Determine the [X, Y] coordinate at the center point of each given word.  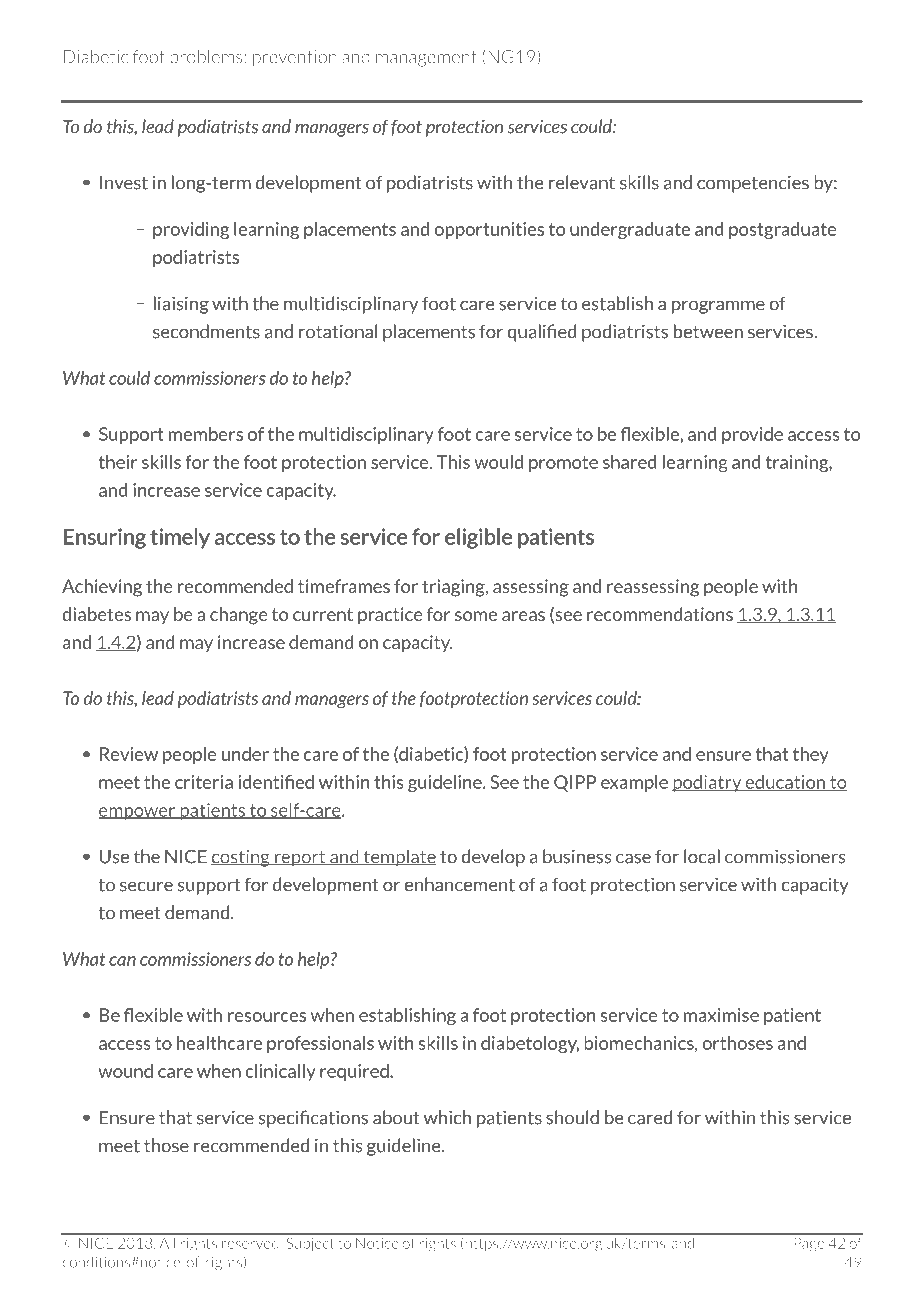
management [426, 59]
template [399, 858]
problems [206, 58]
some [476, 616]
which [447, 1117]
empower [138, 813]
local [702, 856]
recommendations [660, 614]
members [206, 434]
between [708, 331]
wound [125, 1071]
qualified [542, 333]
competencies [753, 184]
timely [180, 538]
